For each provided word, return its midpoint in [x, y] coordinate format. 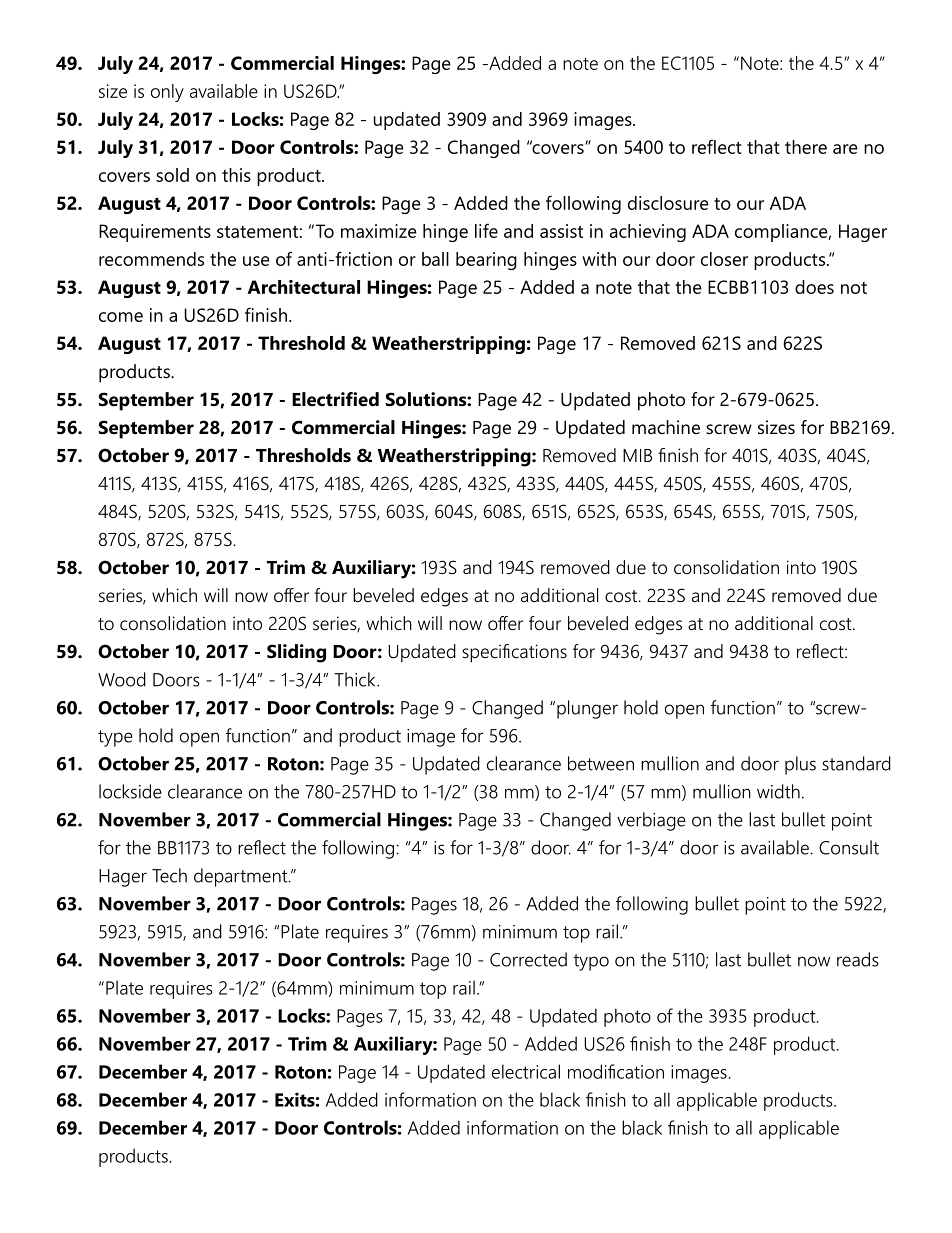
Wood [122, 679]
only [167, 93]
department [242, 877]
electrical [526, 1071]
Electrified [335, 399]
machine [666, 427]
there [806, 147]
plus [800, 765]
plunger [587, 709]
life [486, 230]
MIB [637, 455]
